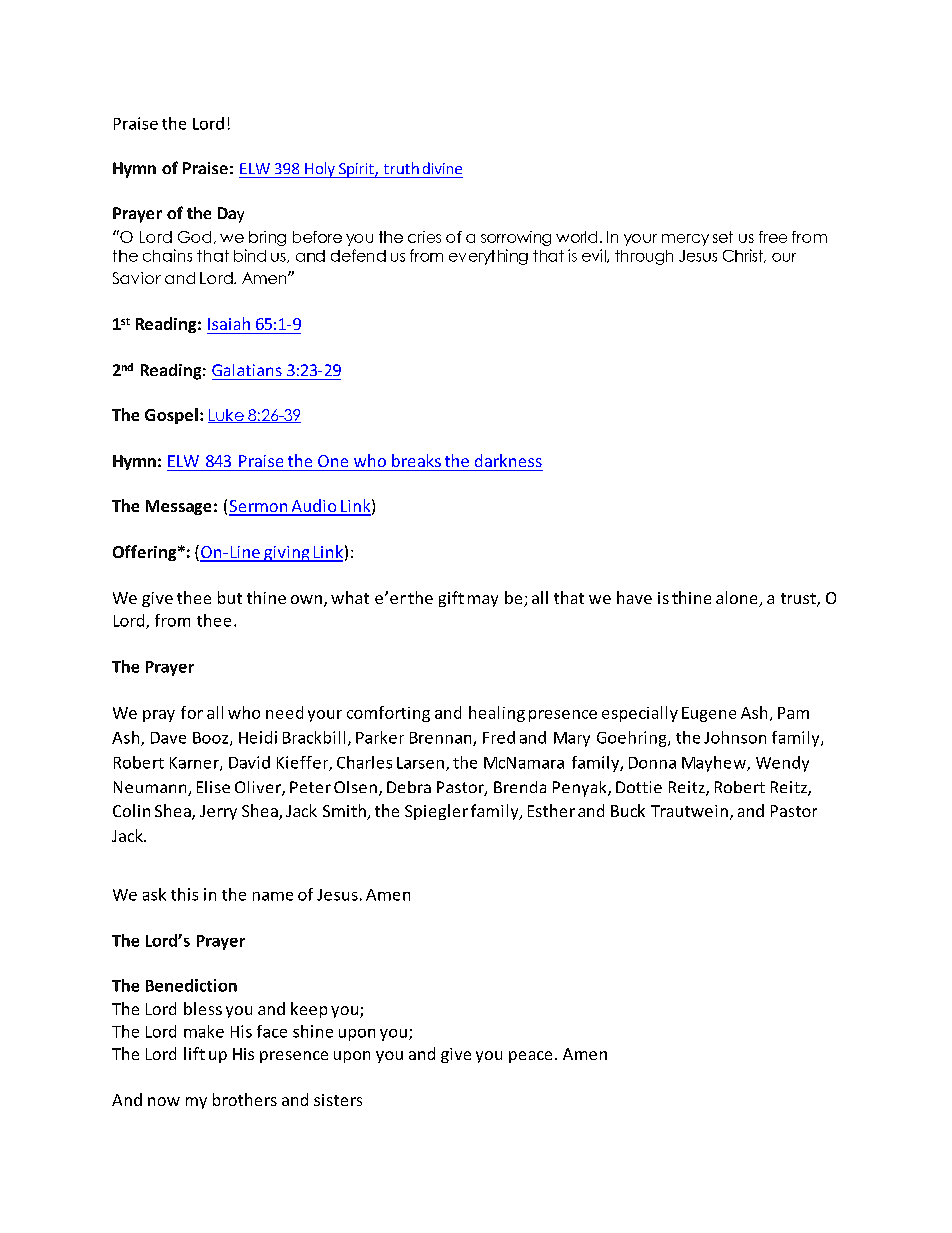  I want to click on gift, so click(451, 599).
